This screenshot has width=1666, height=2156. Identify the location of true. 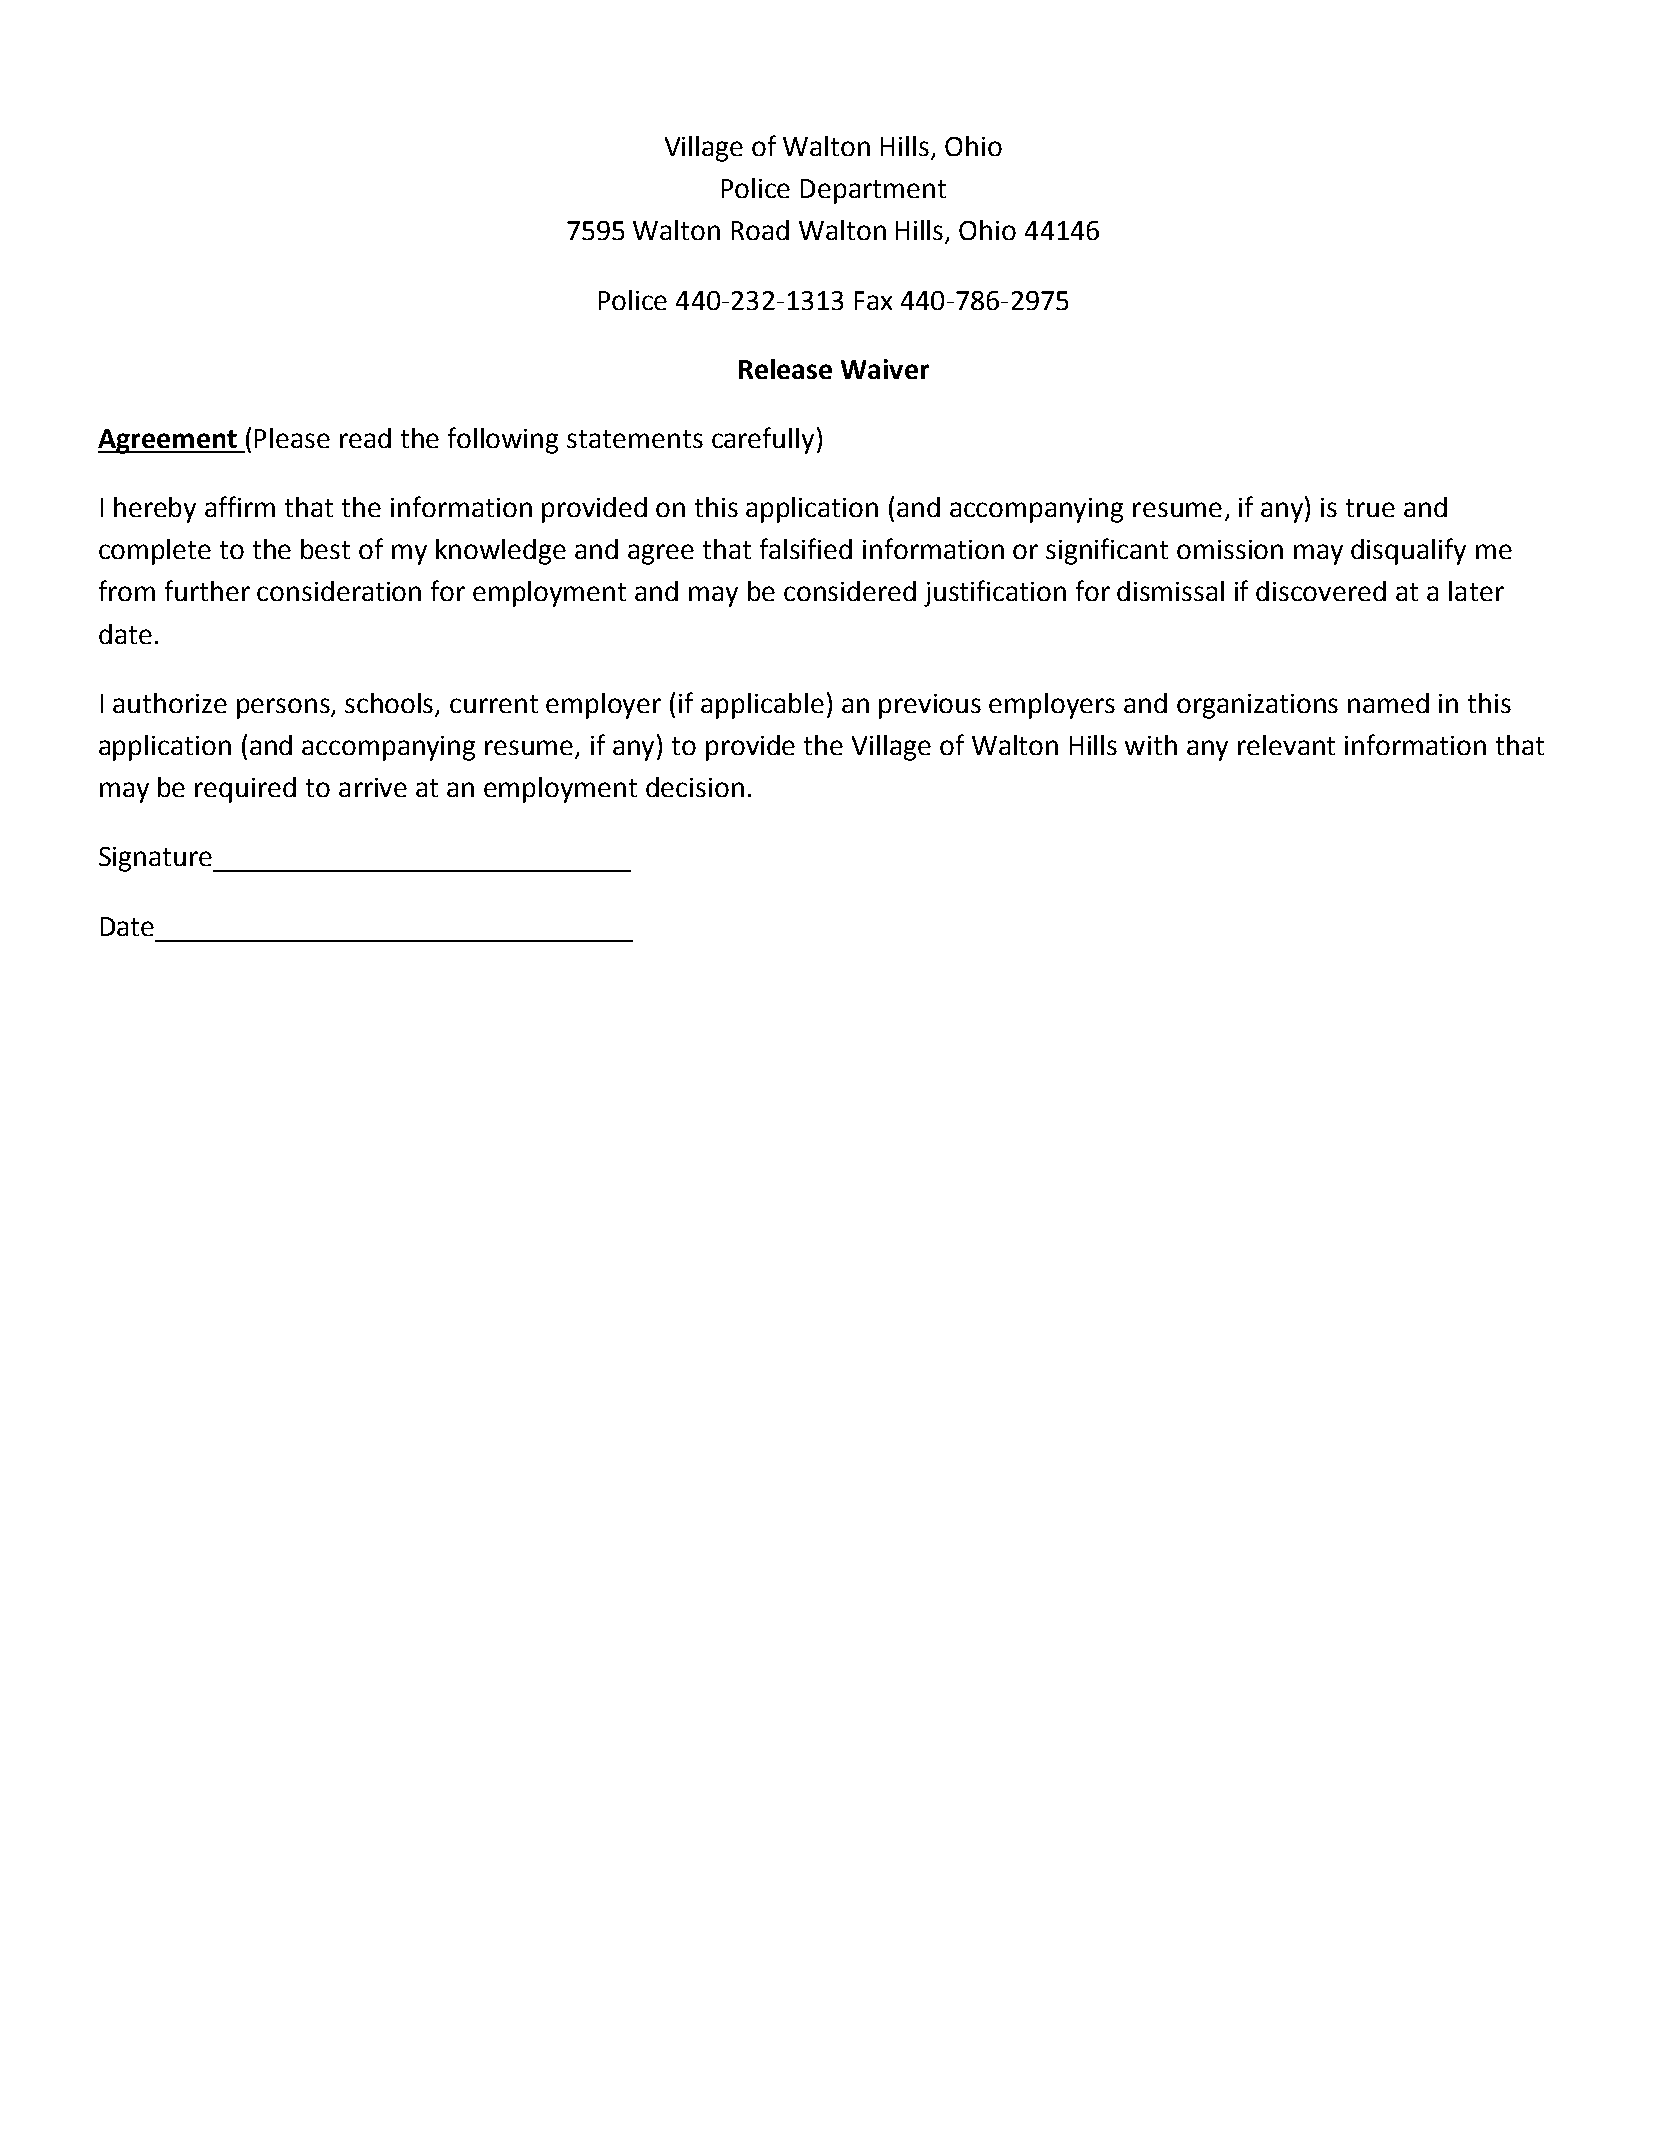
(1370, 508).
